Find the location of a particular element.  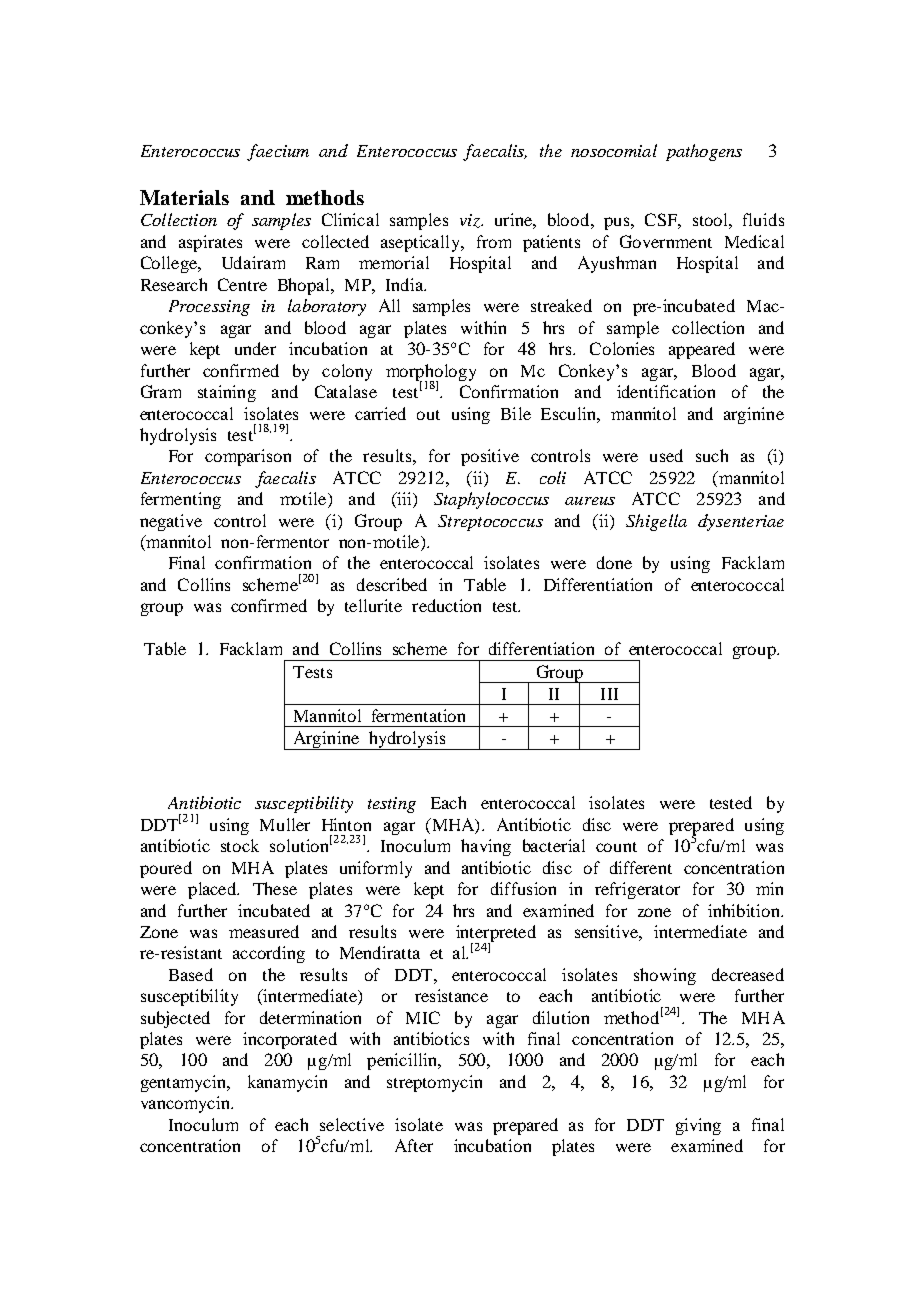

Materials is located at coordinates (184, 197).
